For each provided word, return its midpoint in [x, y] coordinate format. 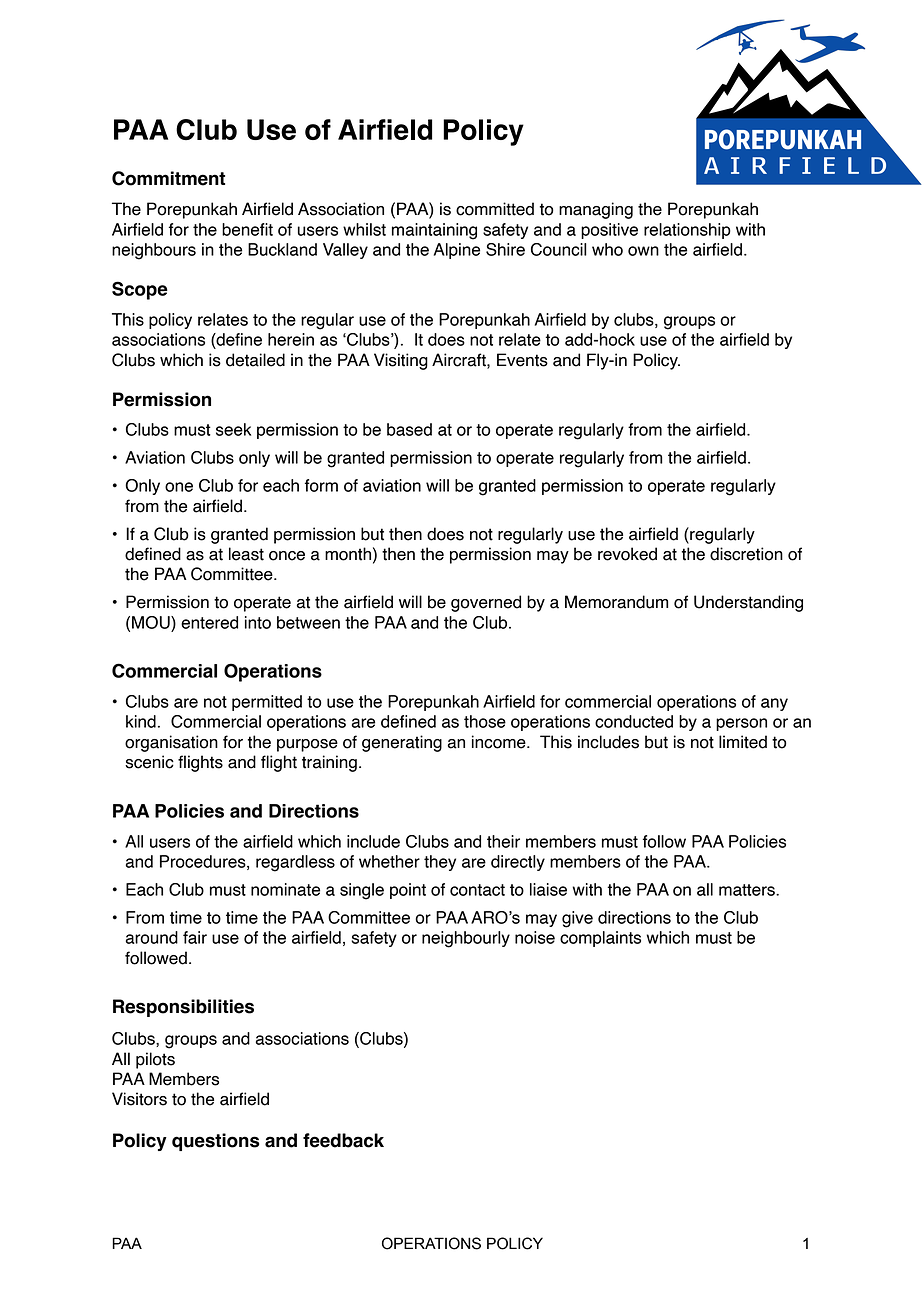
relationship [687, 231]
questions [215, 1142]
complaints [600, 939]
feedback [343, 1140]
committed [495, 209]
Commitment [168, 178]
